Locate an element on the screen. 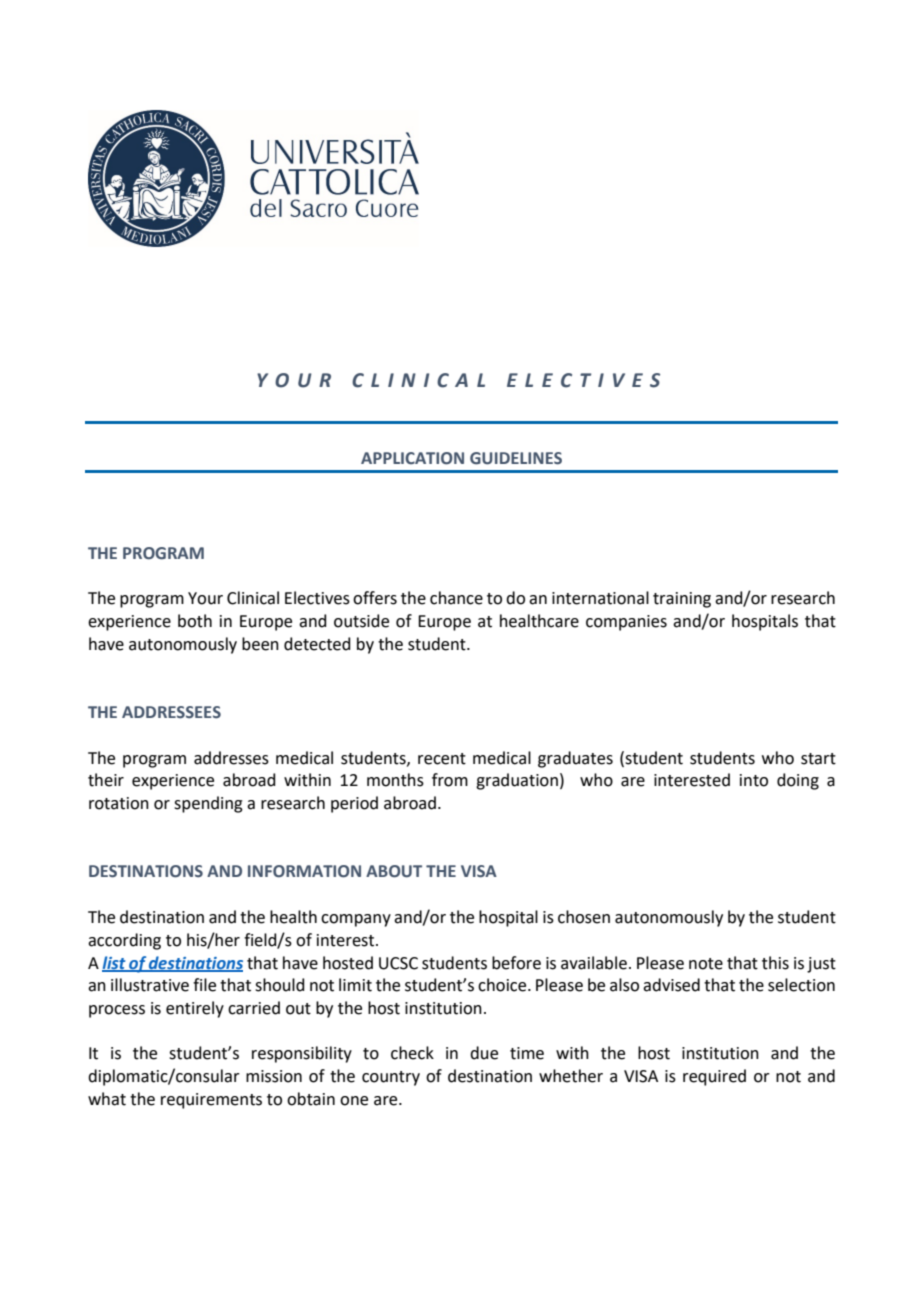 The width and height of the screenshot is (924, 1308). APPLICATION is located at coordinates (412, 458).
